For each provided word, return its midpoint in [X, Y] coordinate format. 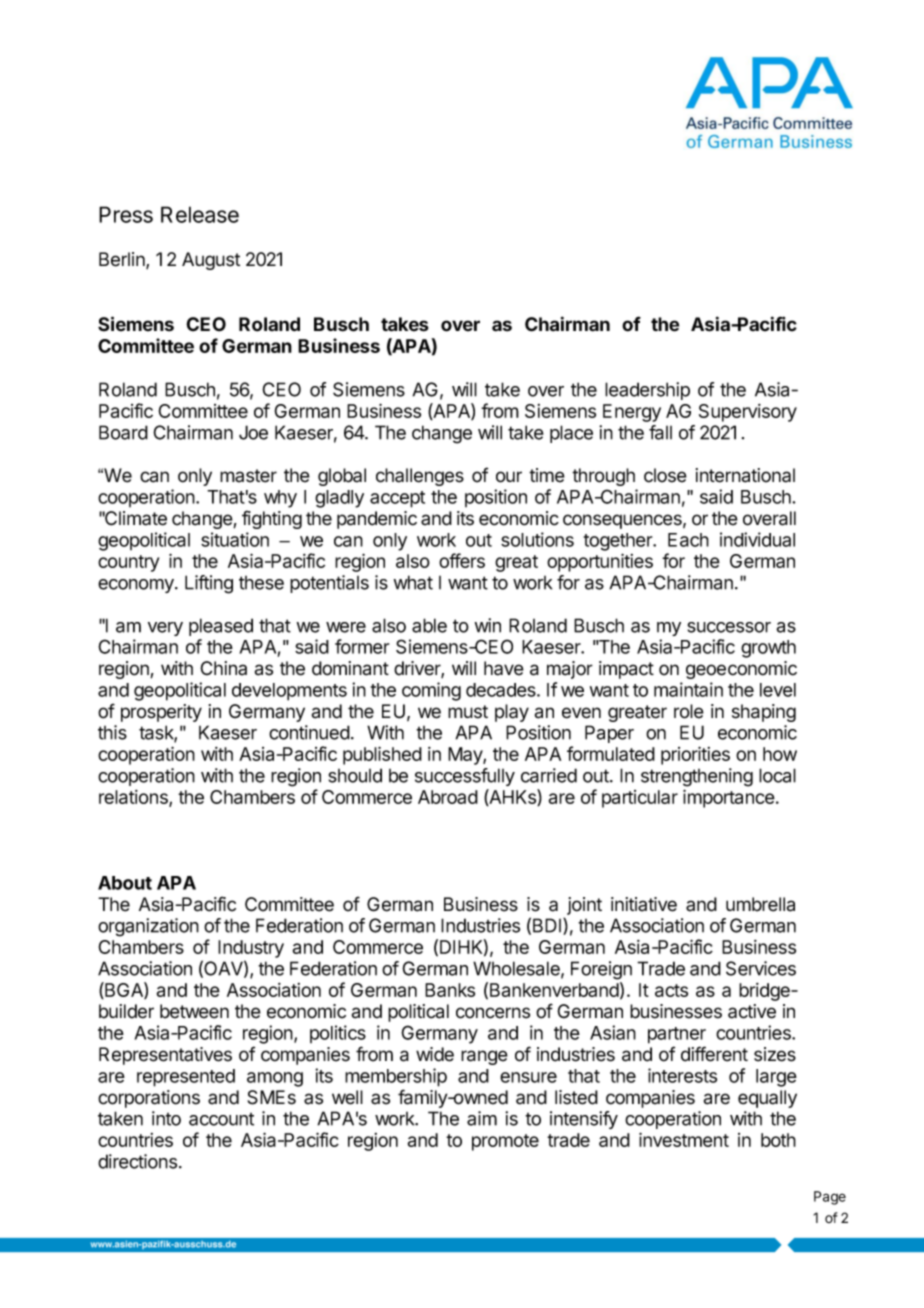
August [211, 261]
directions [137, 1161]
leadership [647, 391]
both [778, 1140]
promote [505, 1142]
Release [200, 214]
